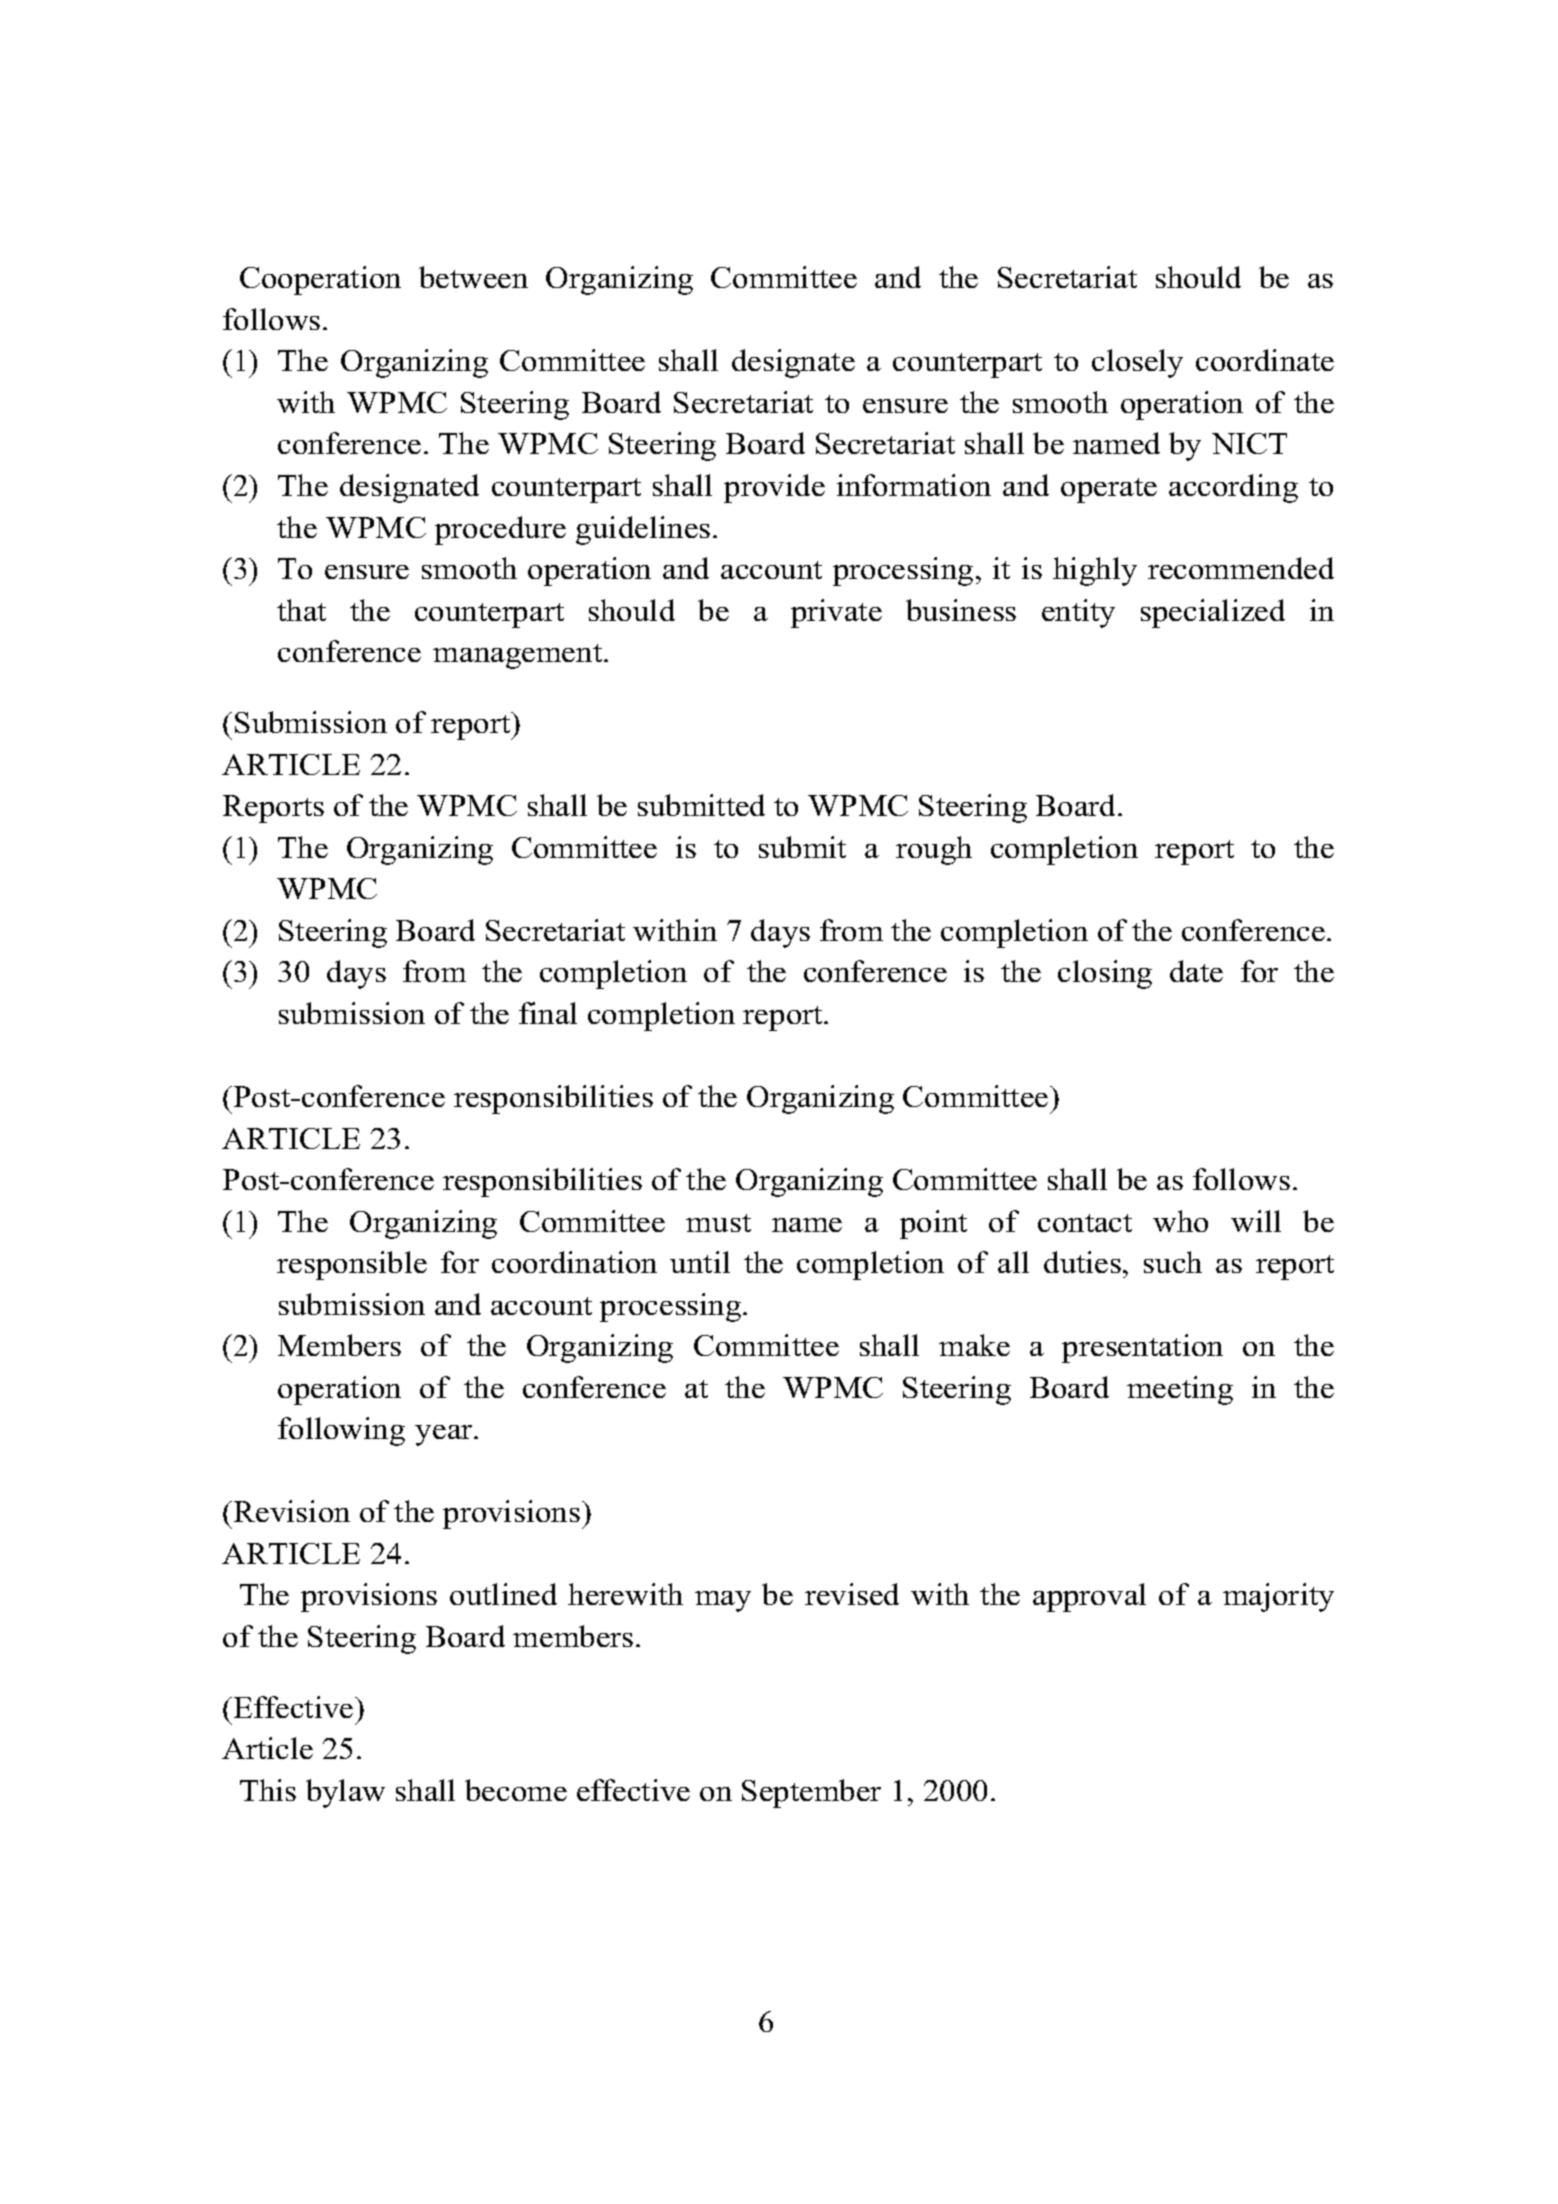 The width and height of the page is (1558, 2204). I want to click on date, so click(1196, 971).
